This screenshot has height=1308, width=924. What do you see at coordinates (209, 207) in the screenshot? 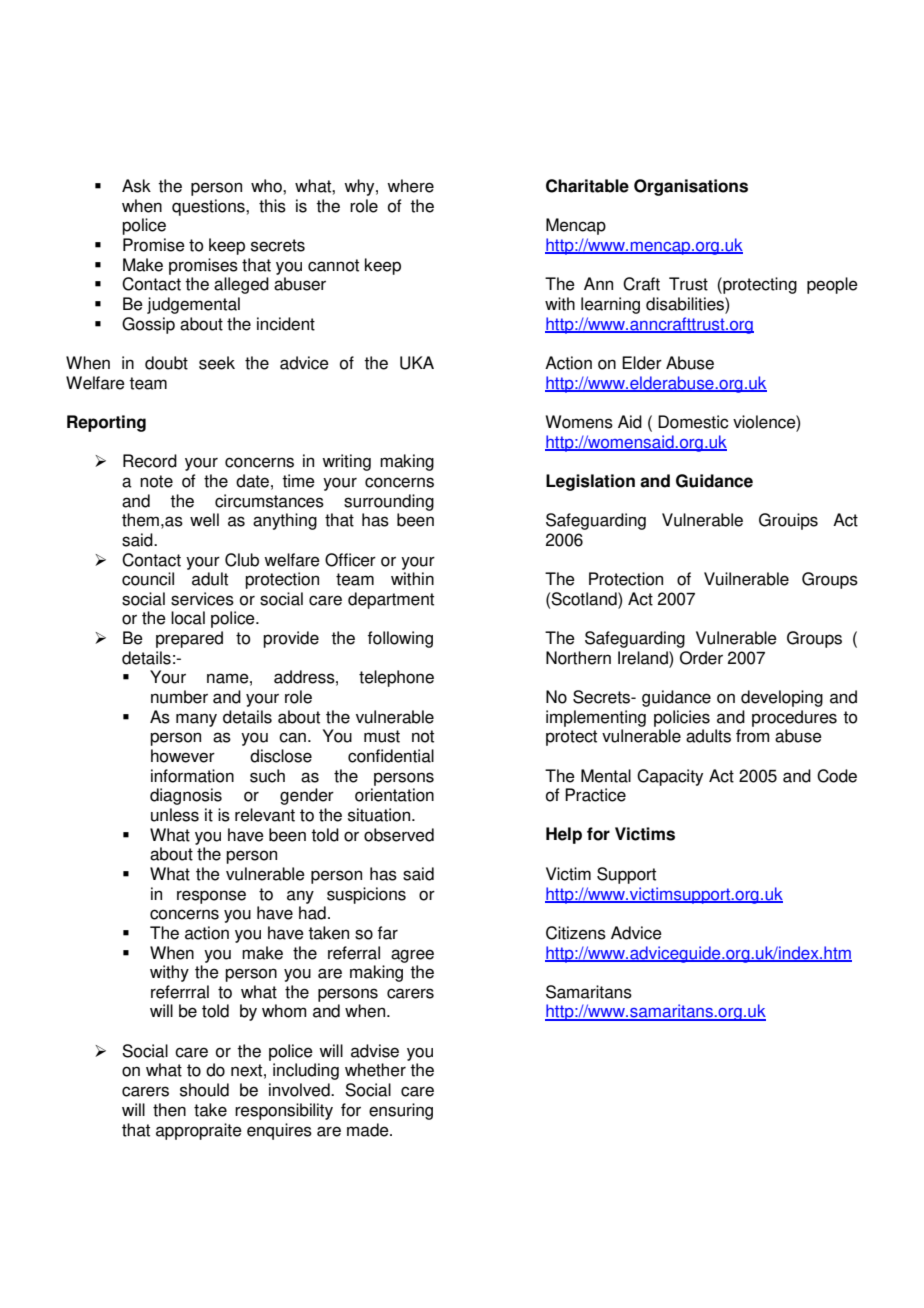
I see `questions` at bounding box center [209, 207].
